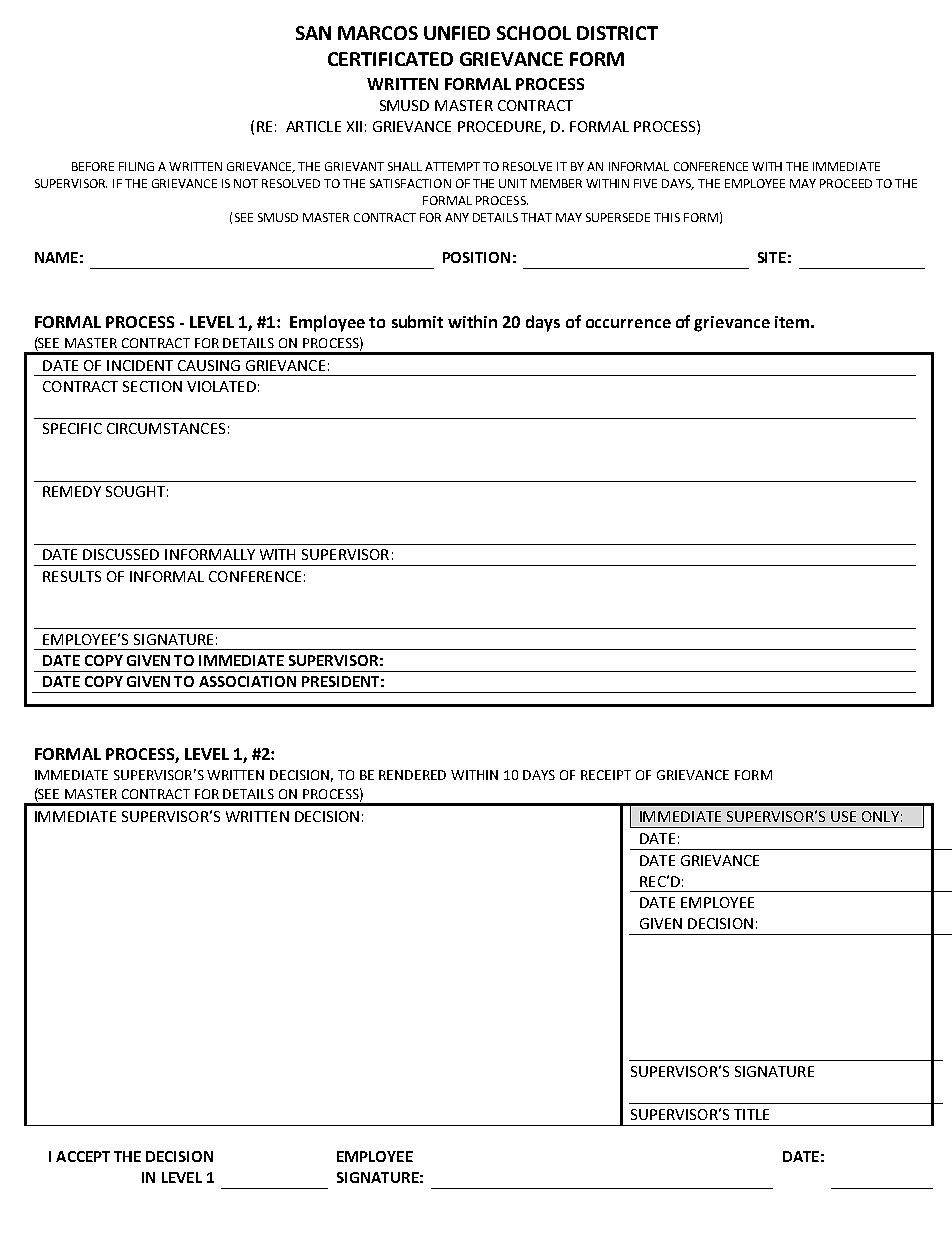 The width and height of the screenshot is (952, 1233). What do you see at coordinates (140, 365) in the screenshot?
I see `INCIDENT` at bounding box center [140, 365].
